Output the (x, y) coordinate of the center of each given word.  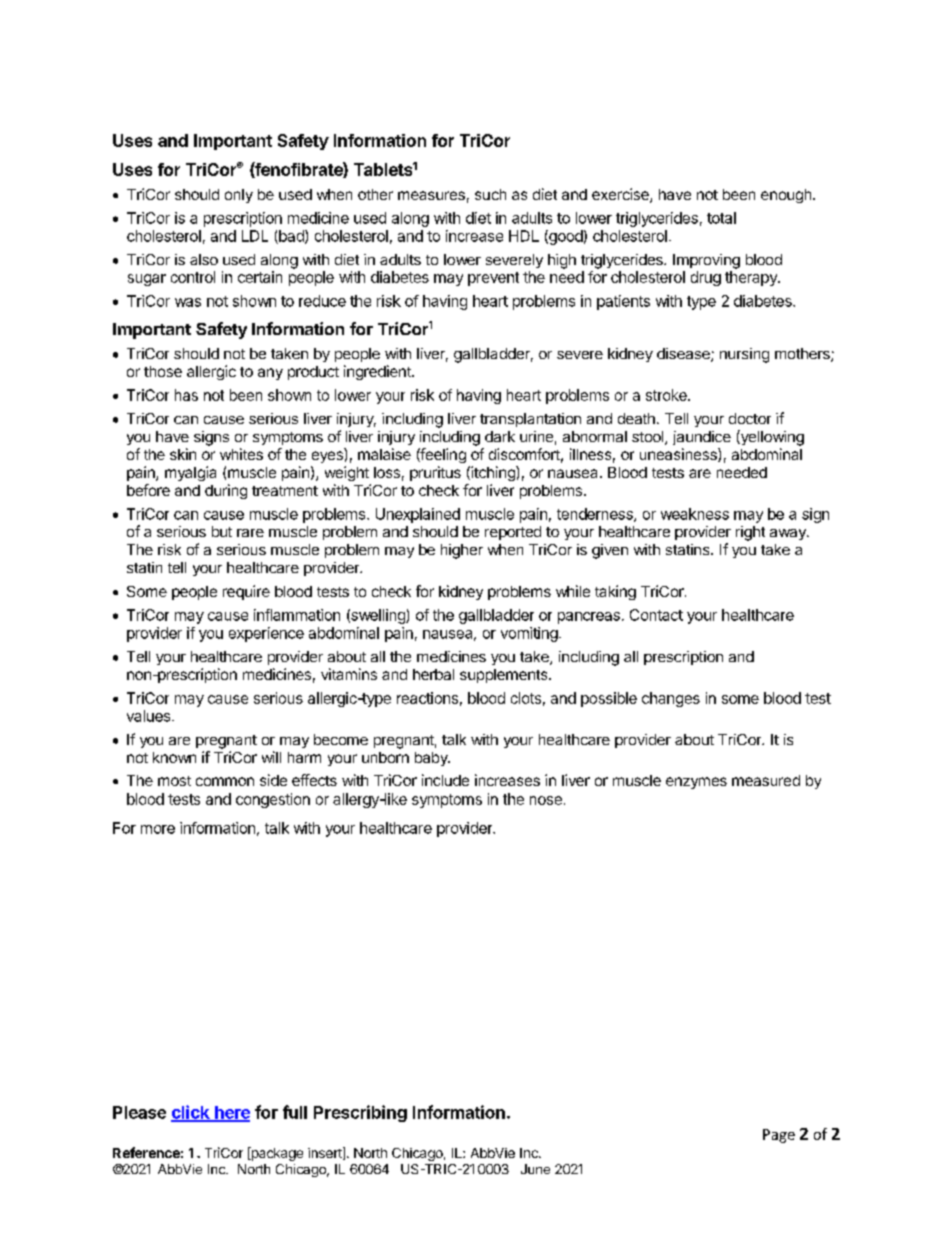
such (490, 194)
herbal (433, 674)
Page (779, 1136)
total (721, 218)
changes (671, 699)
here (231, 1113)
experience (266, 634)
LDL (255, 236)
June (535, 1169)
